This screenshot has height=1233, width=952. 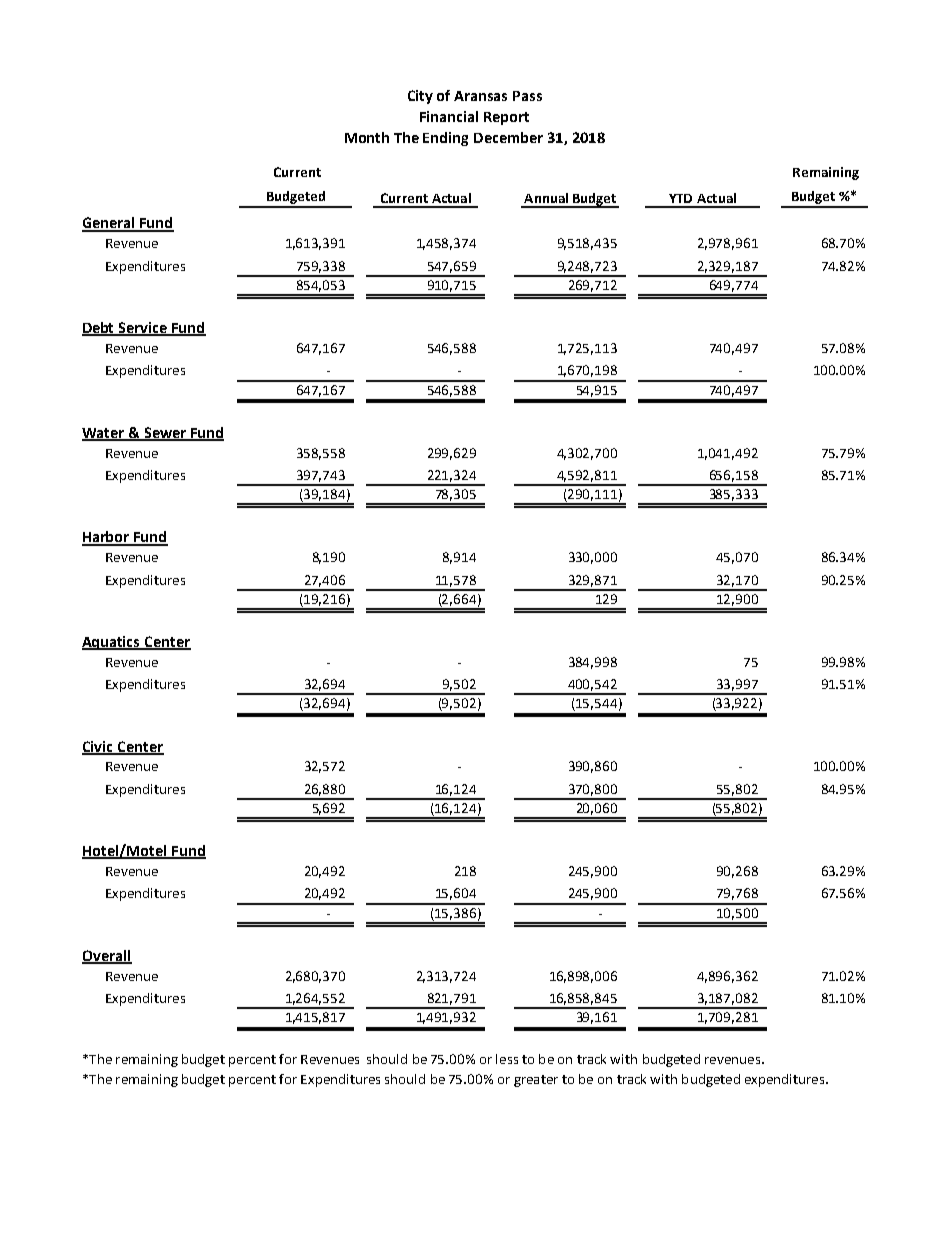 What do you see at coordinates (99, 329) in the screenshot?
I see `Debt` at bounding box center [99, 329].
